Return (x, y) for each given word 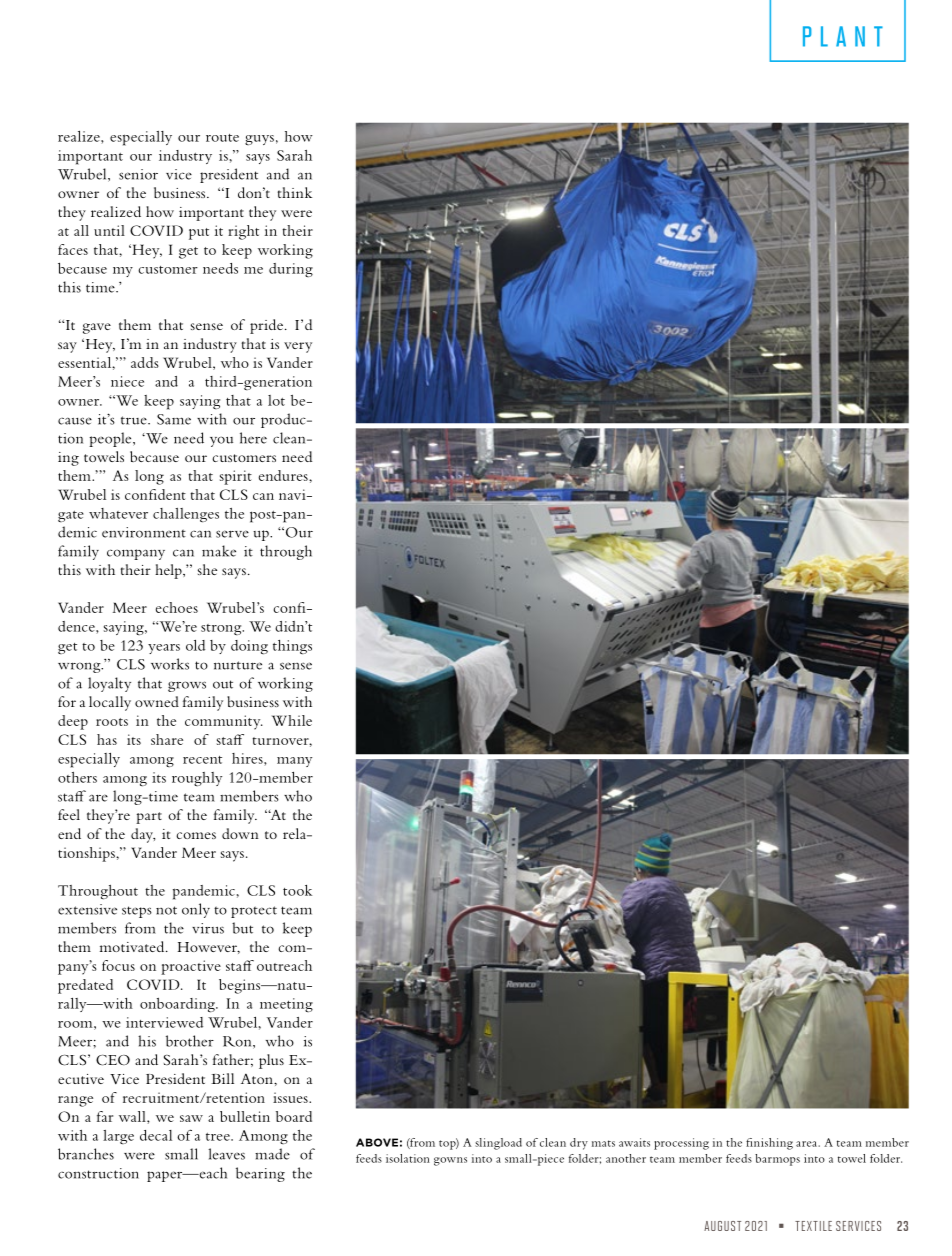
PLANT (843, 36)
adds (145, 362)
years (164, 649)
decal (156, 1135)
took (297, 890)
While (292, 720)
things (292, 647)
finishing (769, 1144)
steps (137, 912)
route (222, 138)
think (295, 192)
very (298, 347)
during (291, 270)
